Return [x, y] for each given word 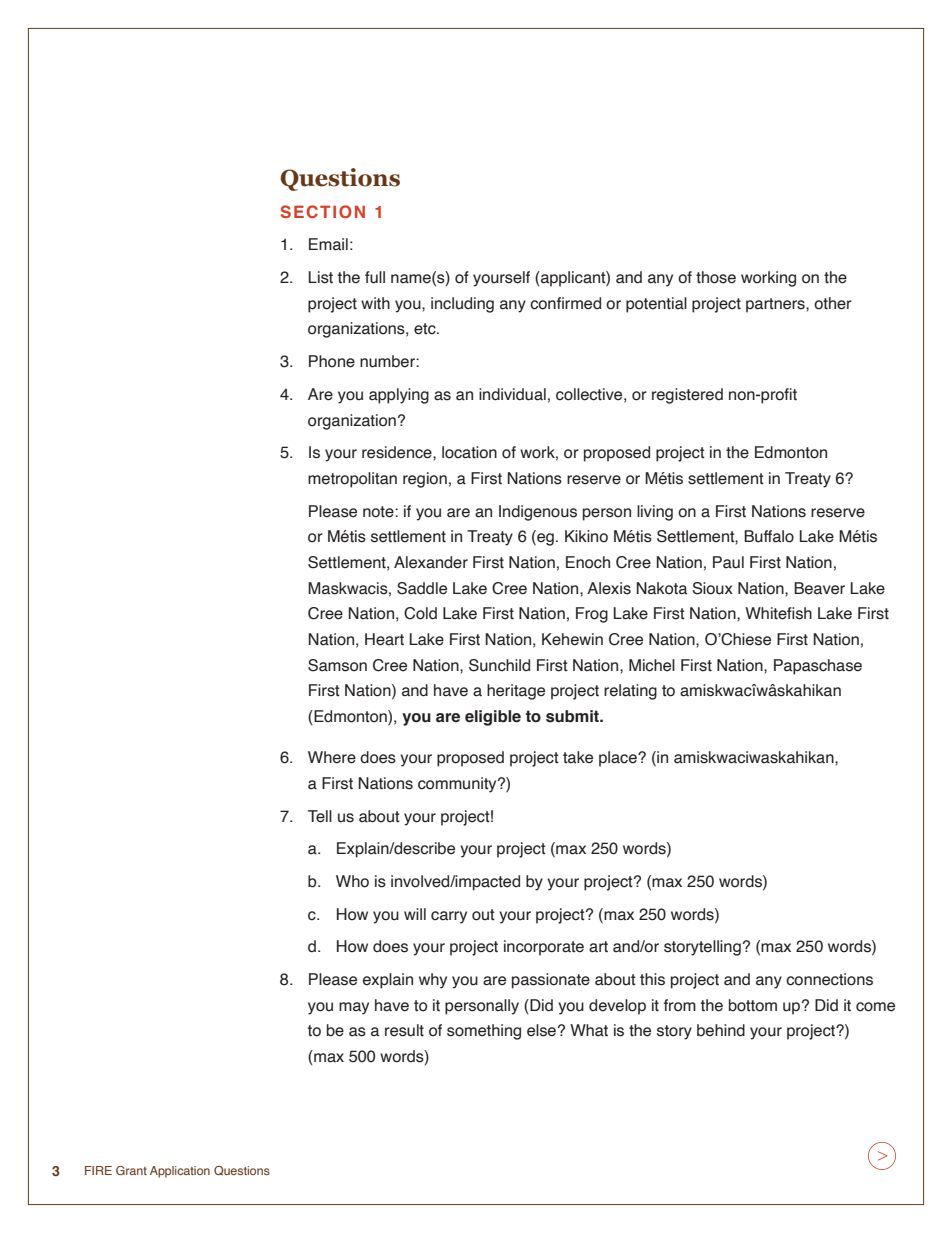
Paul [728, 562]
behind [721, 1030]
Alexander [431, 562]
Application [180, 1172]
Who [352, 881]
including [462, 305]
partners [776, 305]
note [379, 512]
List [321, 277]
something [484, 1032]
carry [449, 917]
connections [829, 979]
